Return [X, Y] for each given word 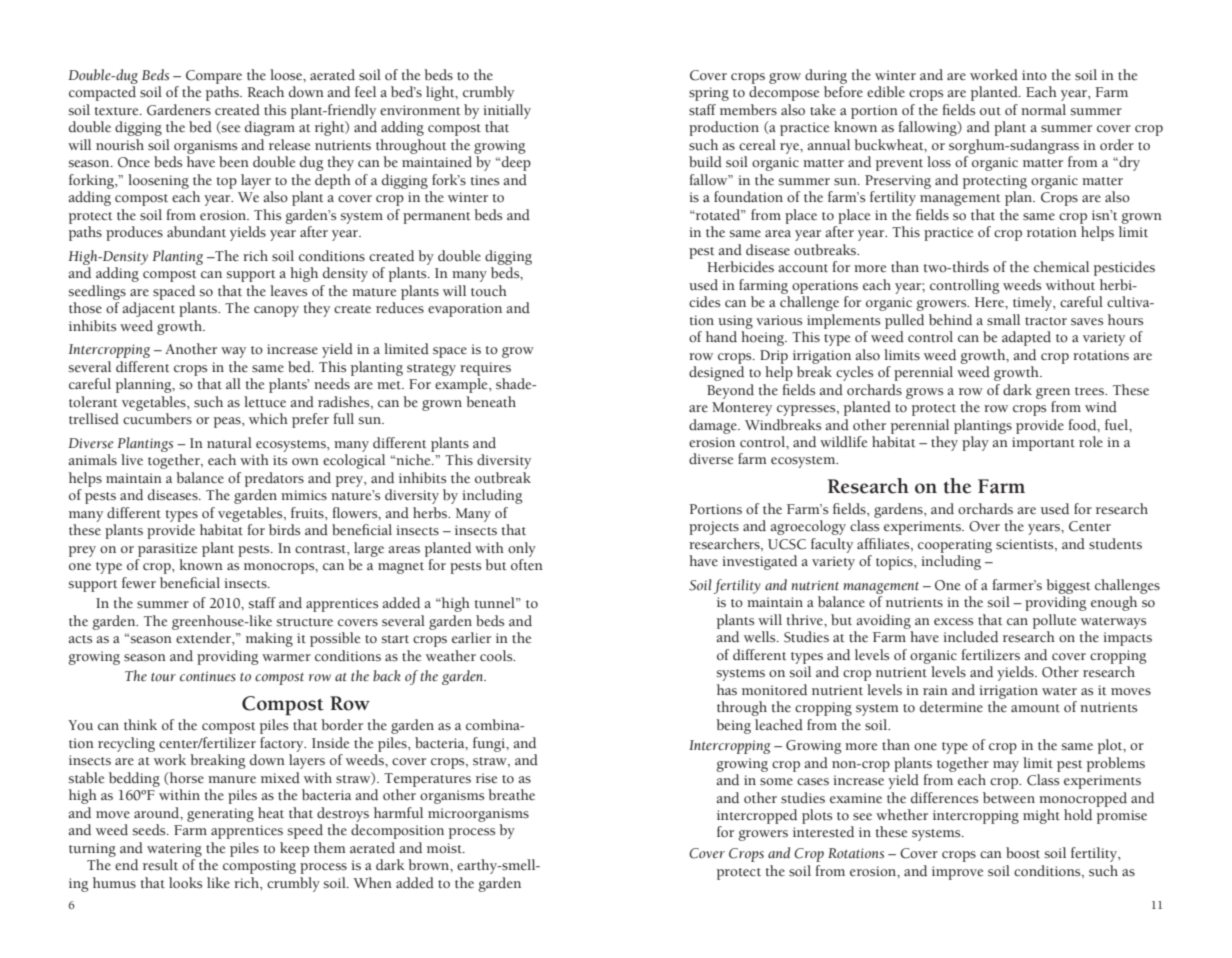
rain [935, 690]
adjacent [149, 309]
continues [208, 676]
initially [507, 111]
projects [714, 528]
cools [497, 656]
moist [445, 848]
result [160, 865]
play [975, 443]
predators [274, 479]
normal [1043, 110]
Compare [214, 77]
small [1003, 320]
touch [489, 291]
